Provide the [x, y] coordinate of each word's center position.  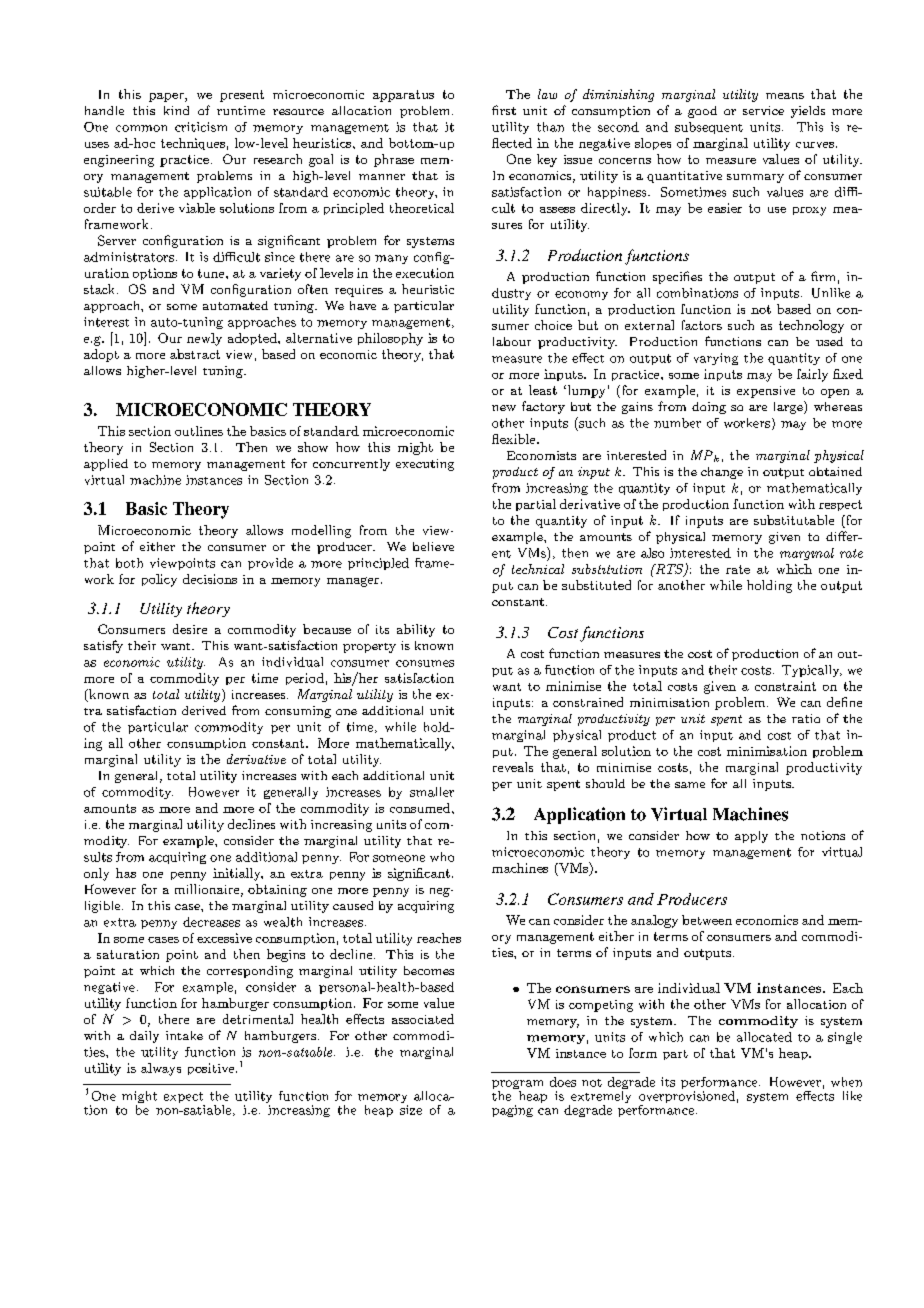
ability [416, 630]
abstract [195, 354]
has [126, 873]
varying [716, 359]
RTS [669, 570]
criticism [201, 127]
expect [184, 1099]
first [504, 110]
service [763, 110]
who [442, 857]
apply [751, 837]
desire [190, 629]
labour [512, 341]
